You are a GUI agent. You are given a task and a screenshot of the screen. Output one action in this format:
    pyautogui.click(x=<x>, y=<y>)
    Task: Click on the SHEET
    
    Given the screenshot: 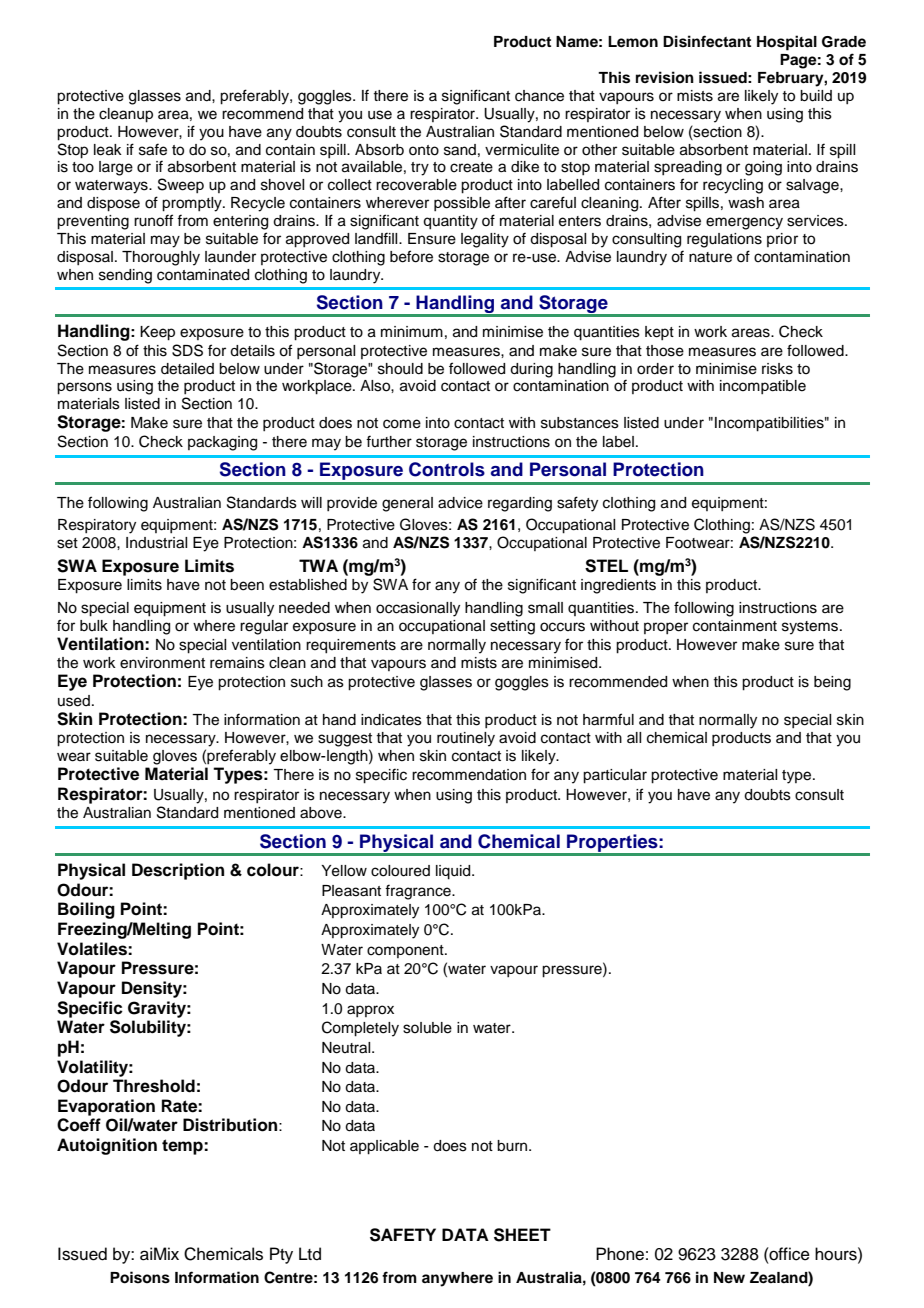 What is the action you would take?
    pyautogui.click(x=522, y=1235)
